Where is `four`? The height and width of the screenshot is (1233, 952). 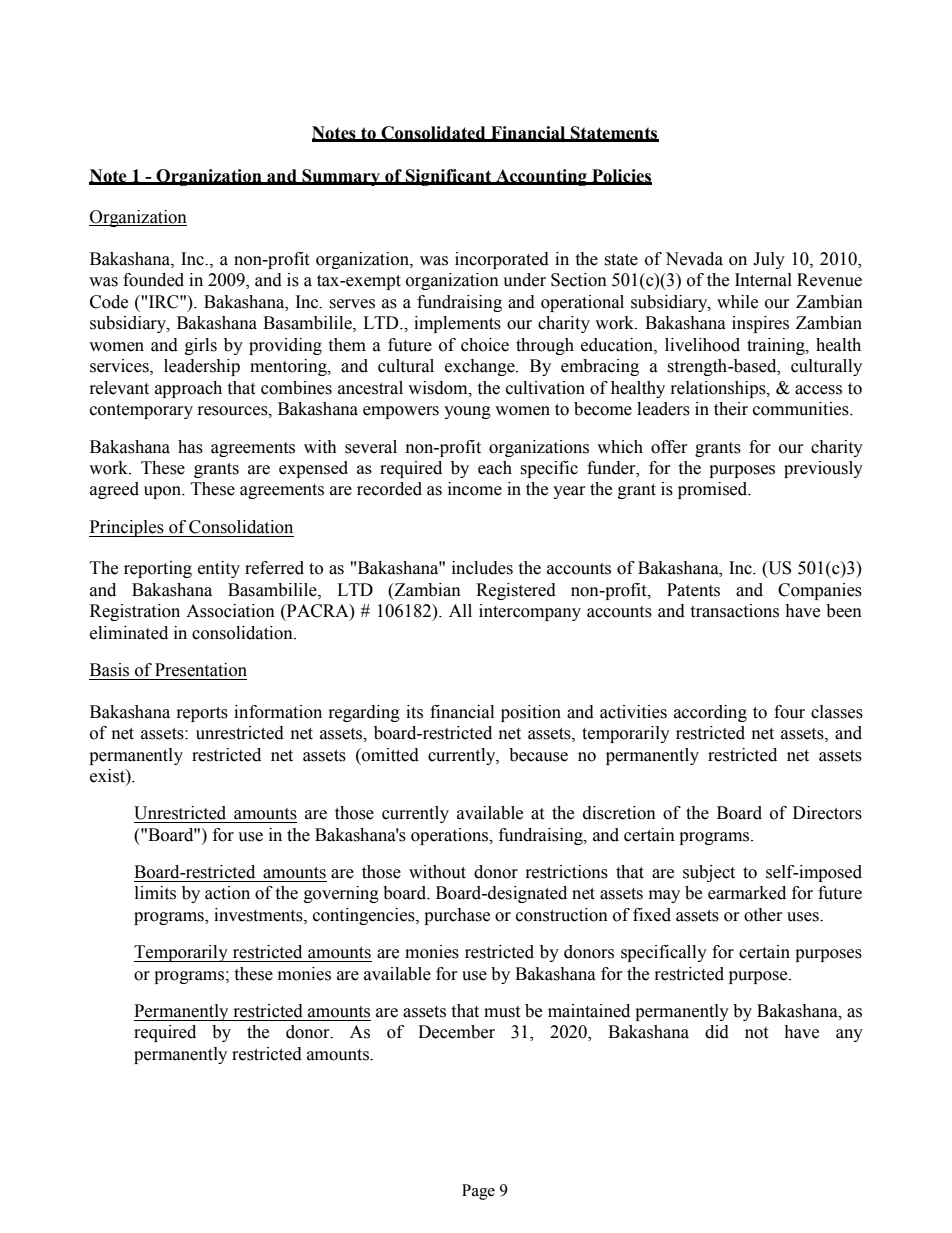 four is located at coordinates (789, 712).
